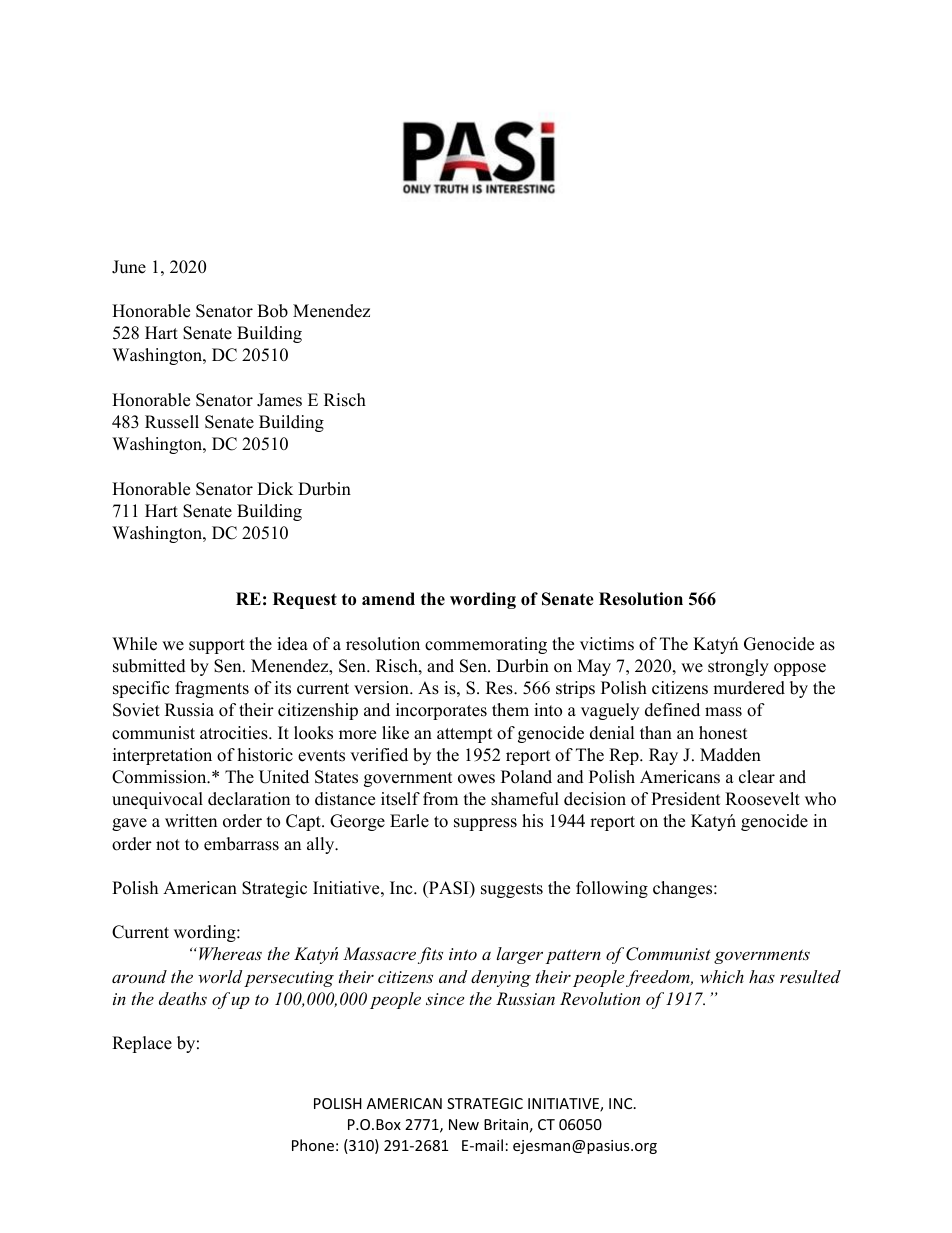  Describe the element at coordinates (313, 1145) in the screenshot. I see `Phone` at that location.
